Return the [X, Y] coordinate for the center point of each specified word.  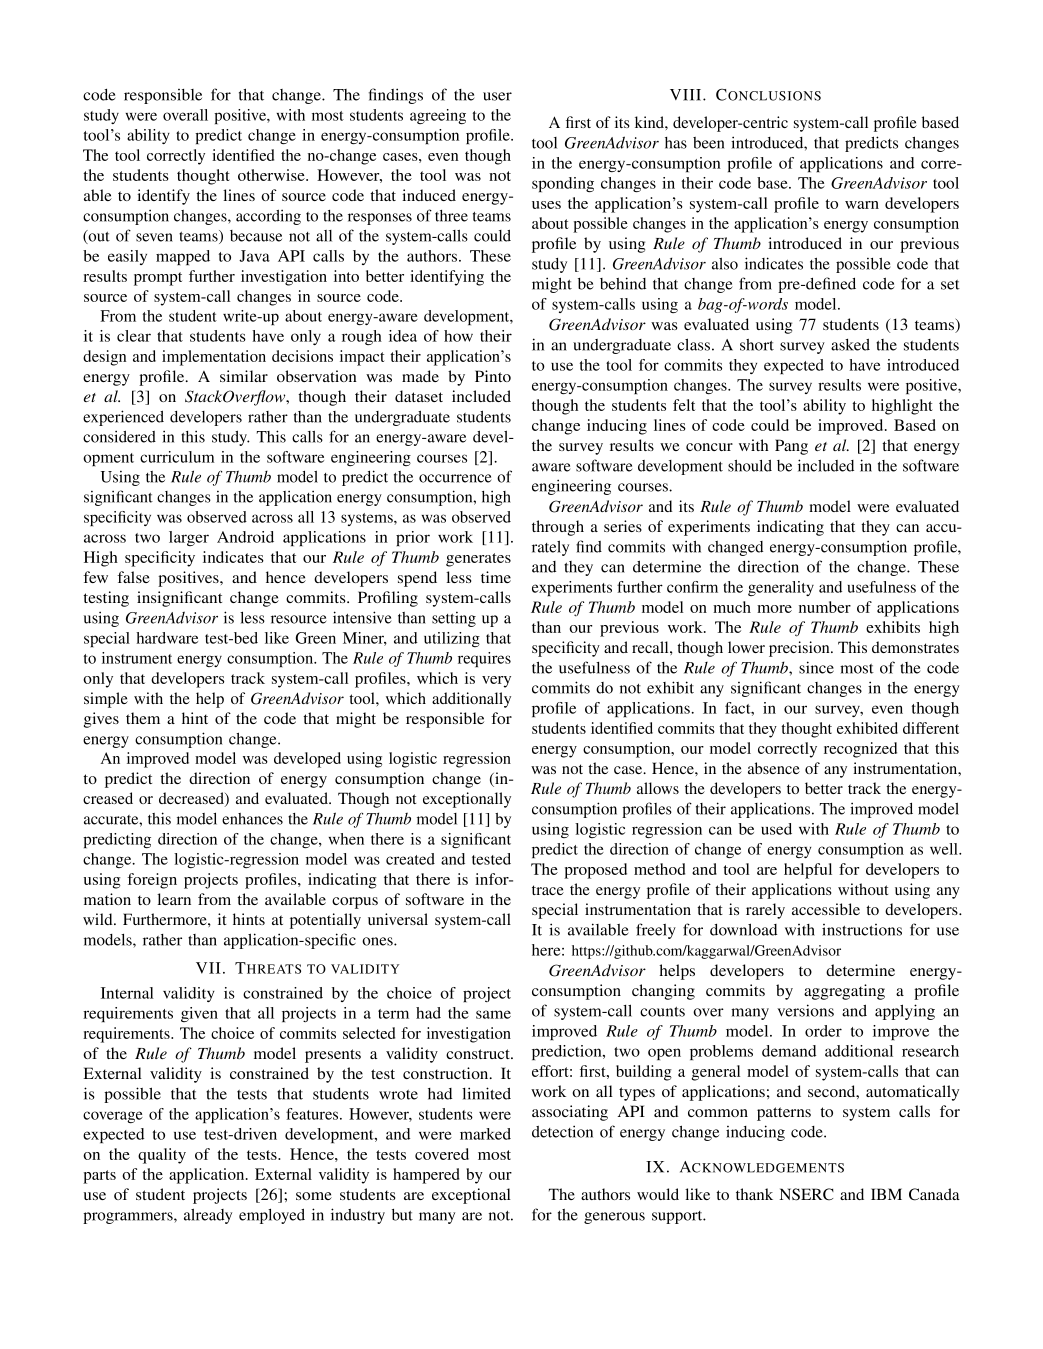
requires [484, 659]
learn [174, 899]
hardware [167, 638]
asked [850, 345]
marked [485, 1134]
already [208, 1216]
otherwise [272, 175]
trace [548, 890]
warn [862, 205]
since [816, 667]
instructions [862, 930]
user [497, 96]
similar [244, 376]
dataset [419, 396]
